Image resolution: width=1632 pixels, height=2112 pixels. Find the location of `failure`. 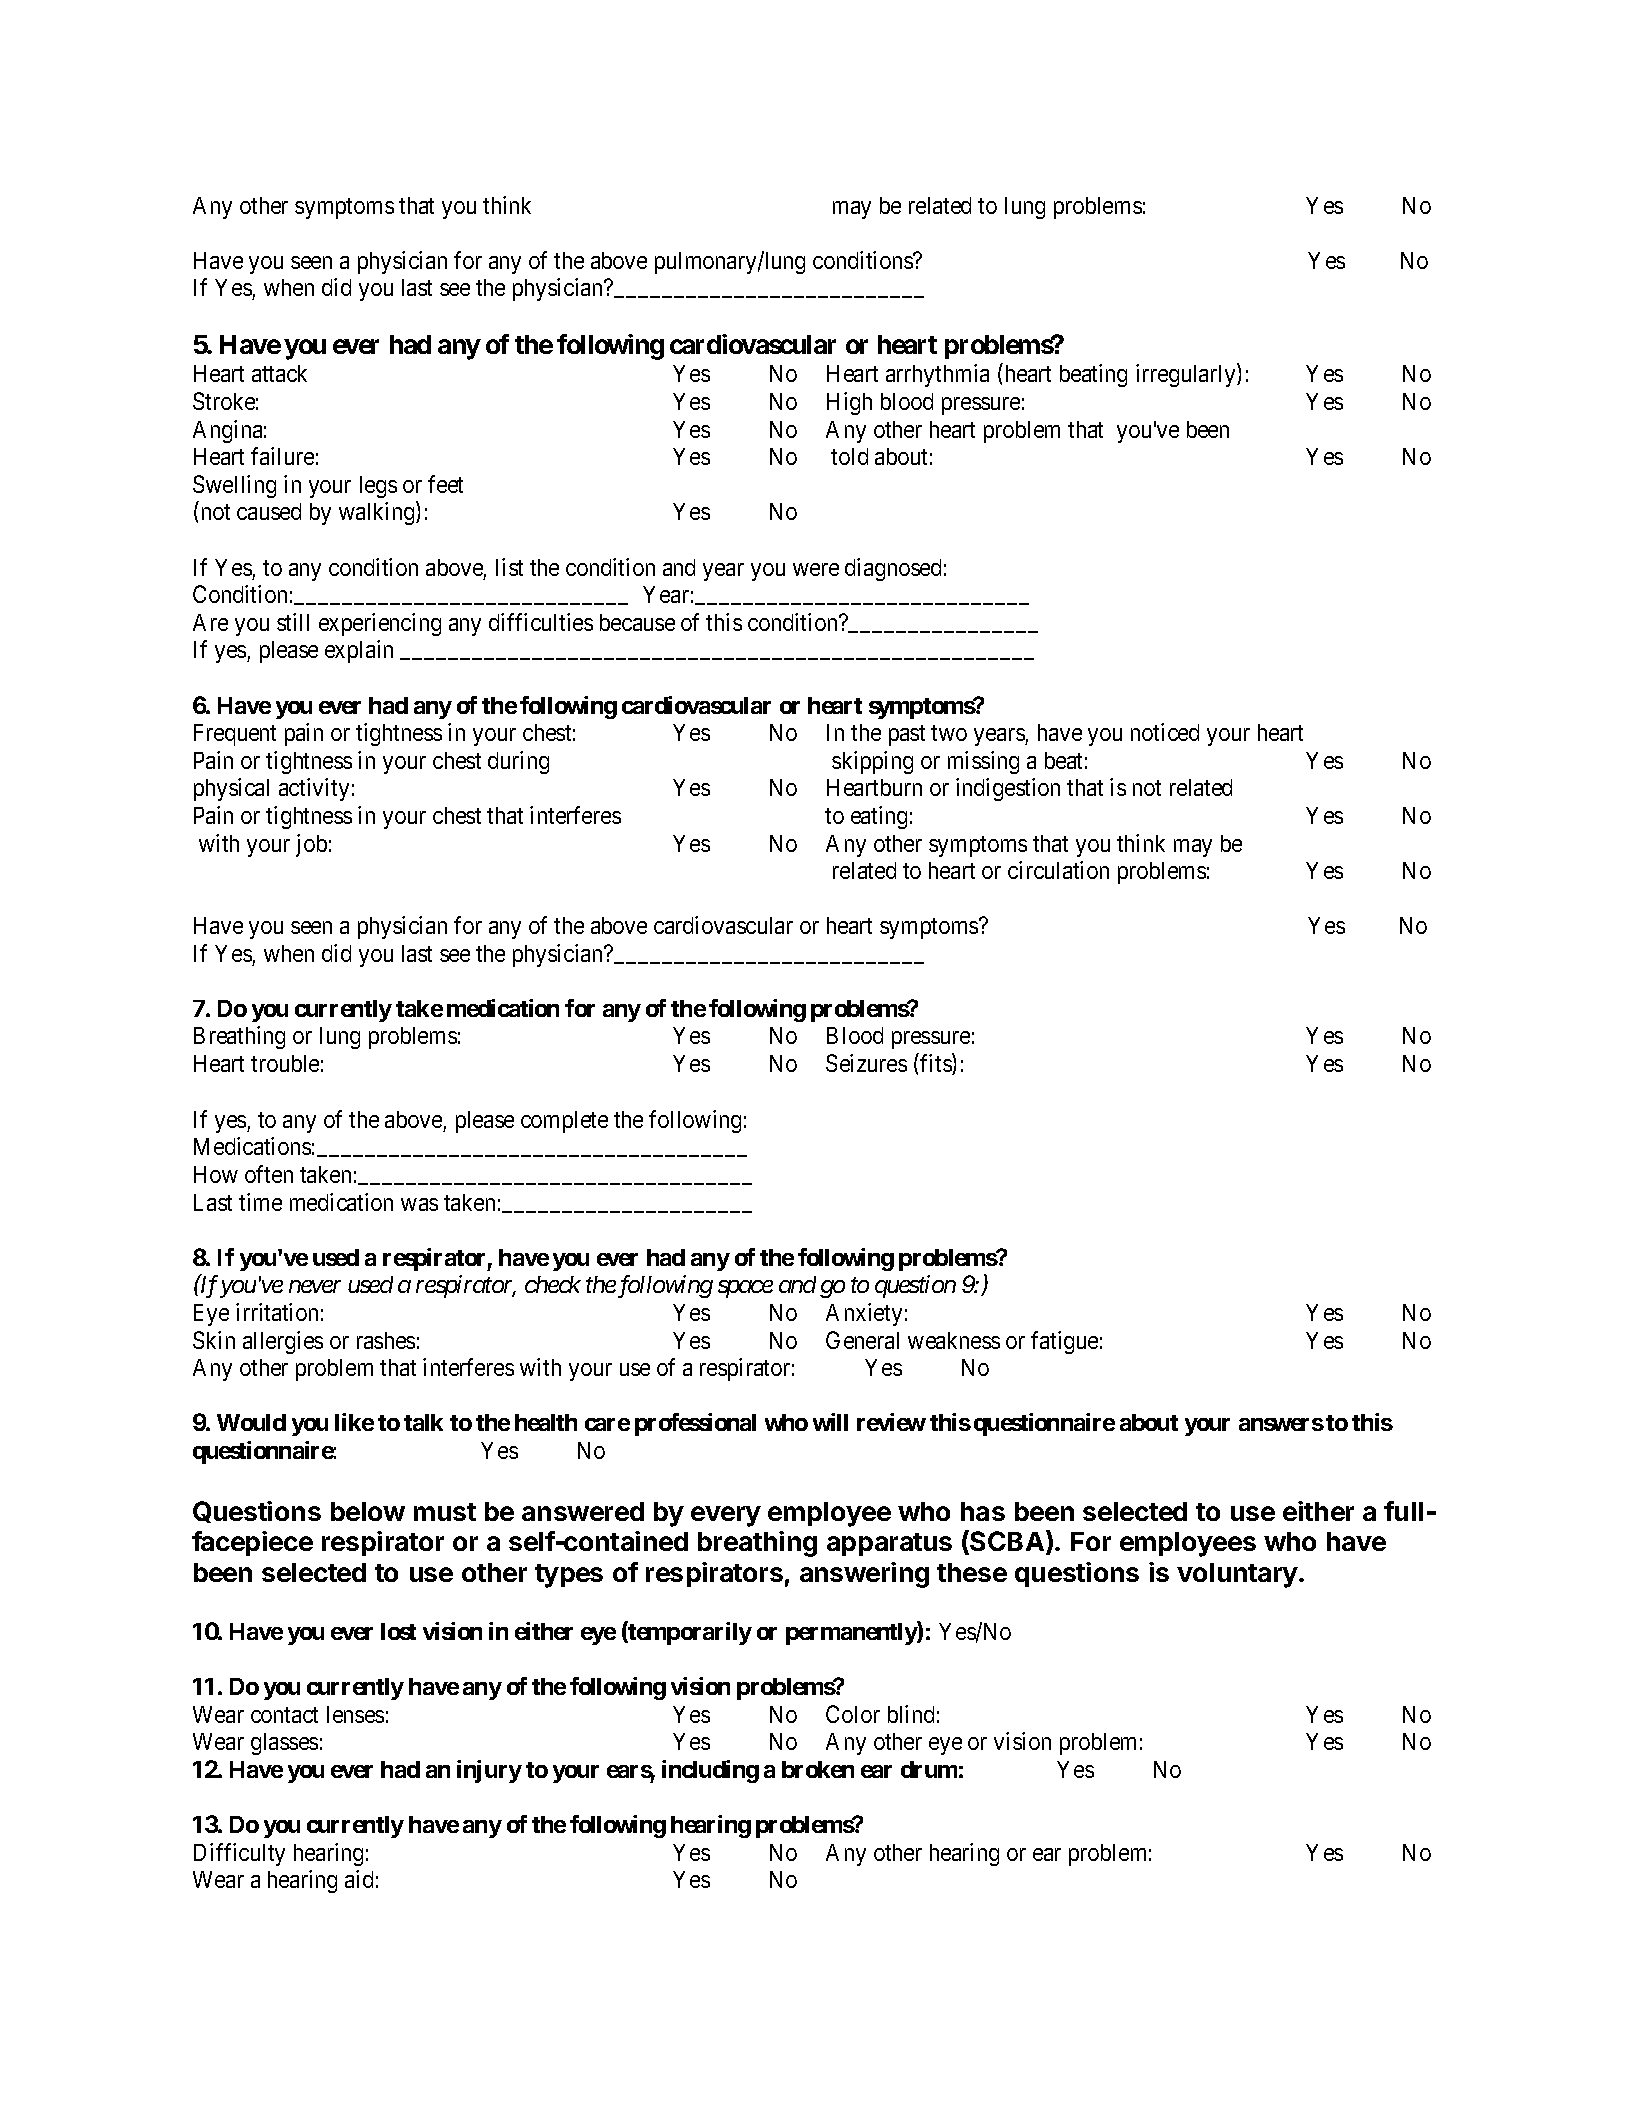

failure is located at coordinates (282, 456).
